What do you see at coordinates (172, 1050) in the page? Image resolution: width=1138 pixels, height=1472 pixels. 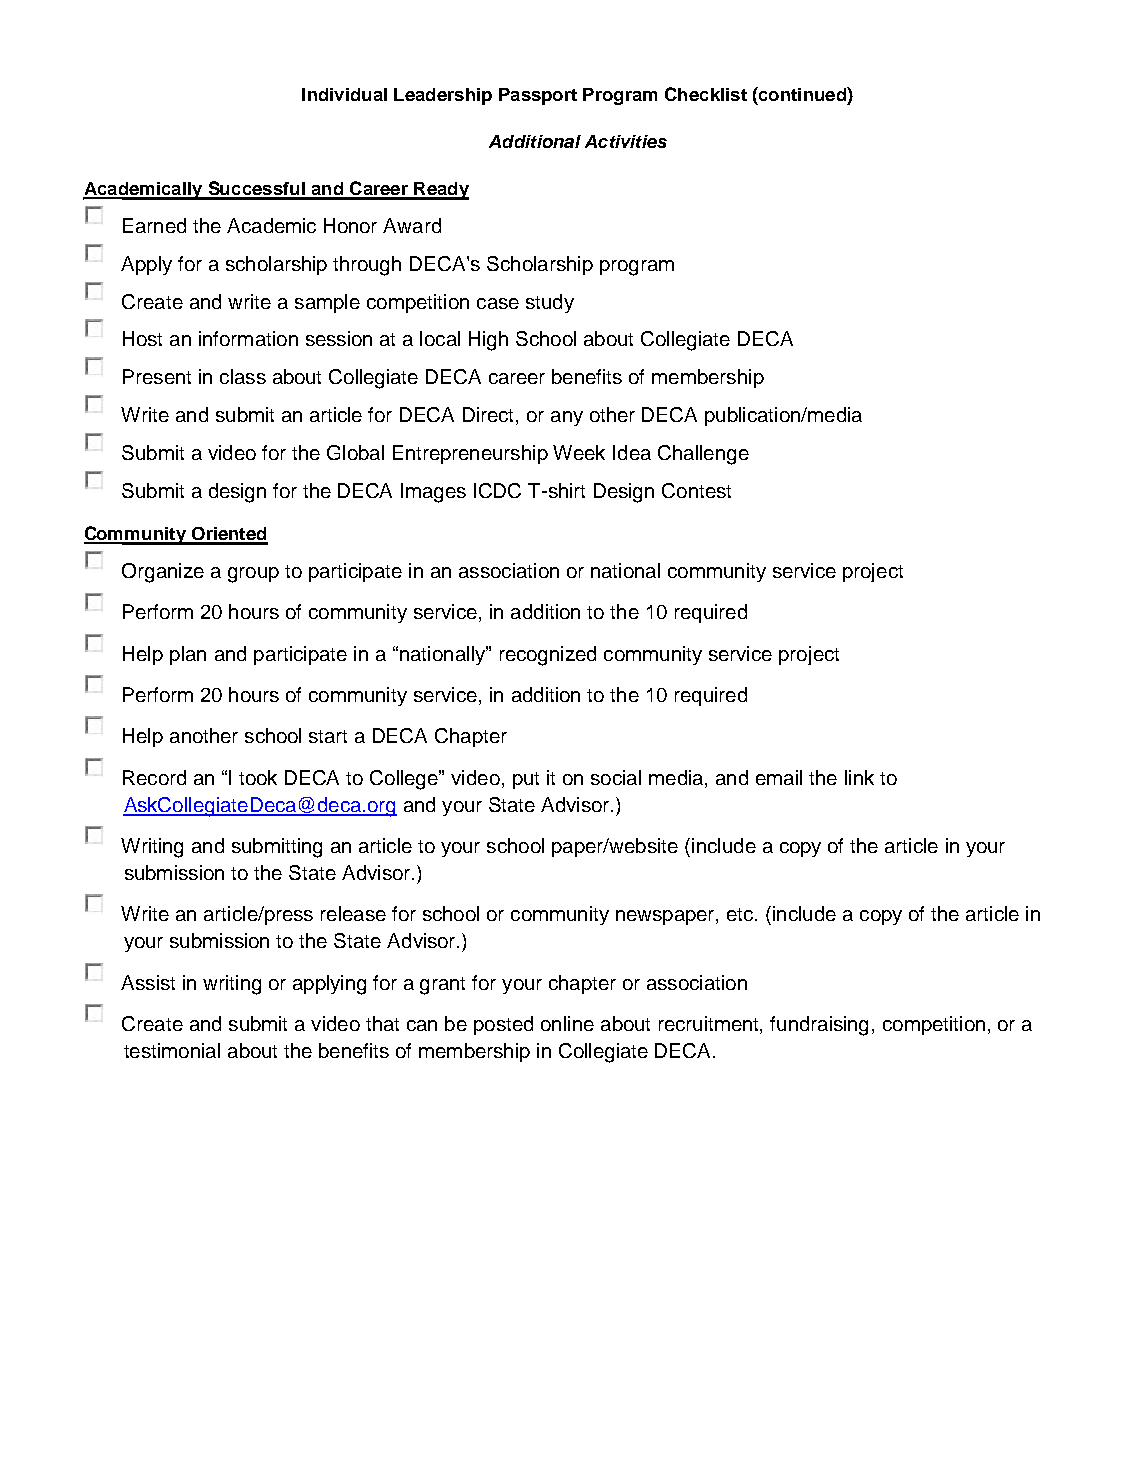 I see `testimonial` at bounding box center [172, 1050].
